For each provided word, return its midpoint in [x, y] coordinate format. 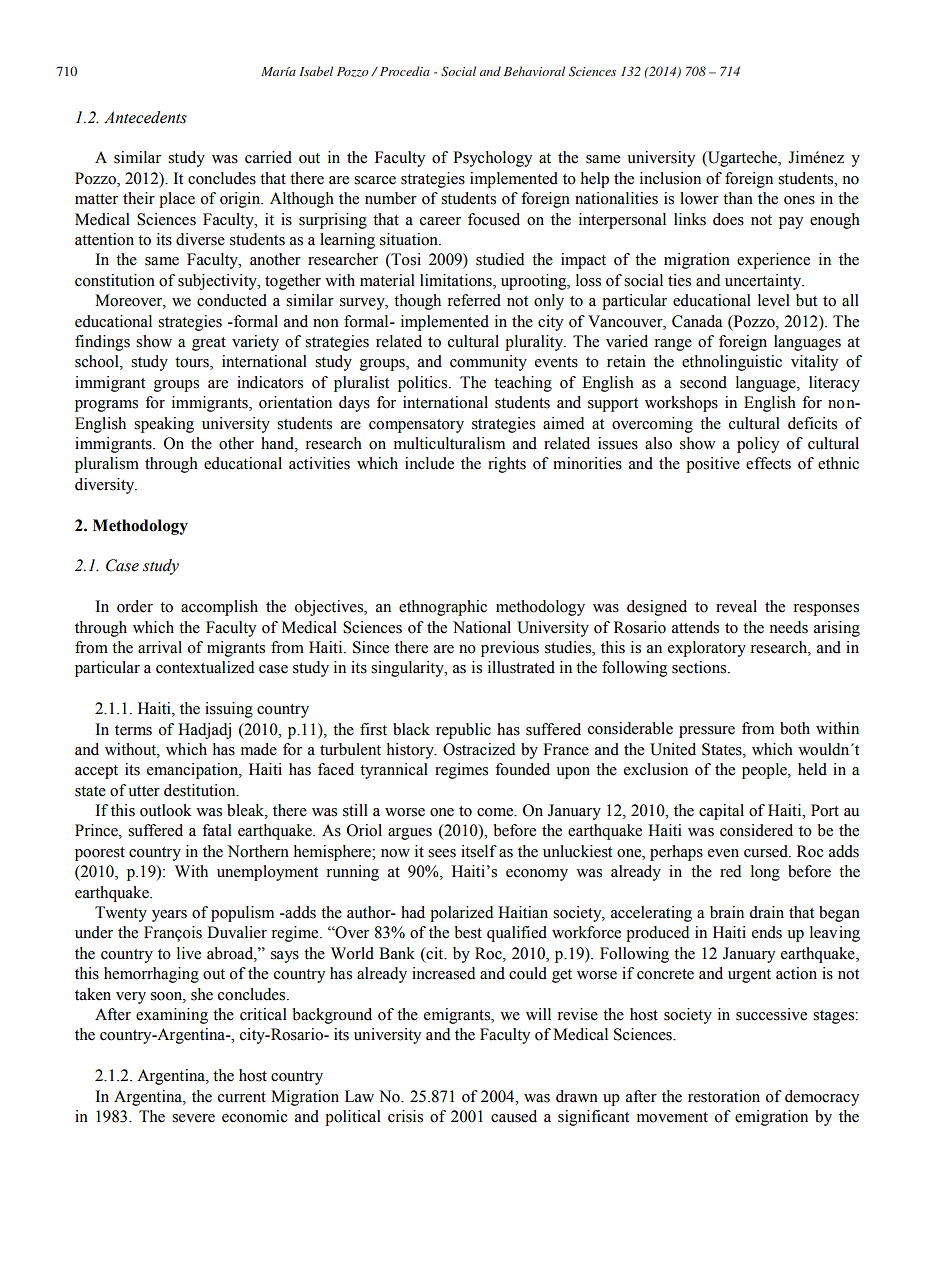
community [488, 363]
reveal [736, 606]
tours [193, 363]
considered [756, 830]
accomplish [219, 608]
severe [193, 1118]
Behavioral [534, 71]
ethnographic [443, 608]
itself [479, 851]
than [738, 198]
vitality [814, 363]
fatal [217, 830]
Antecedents [145, 117]
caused [514, 1116]
